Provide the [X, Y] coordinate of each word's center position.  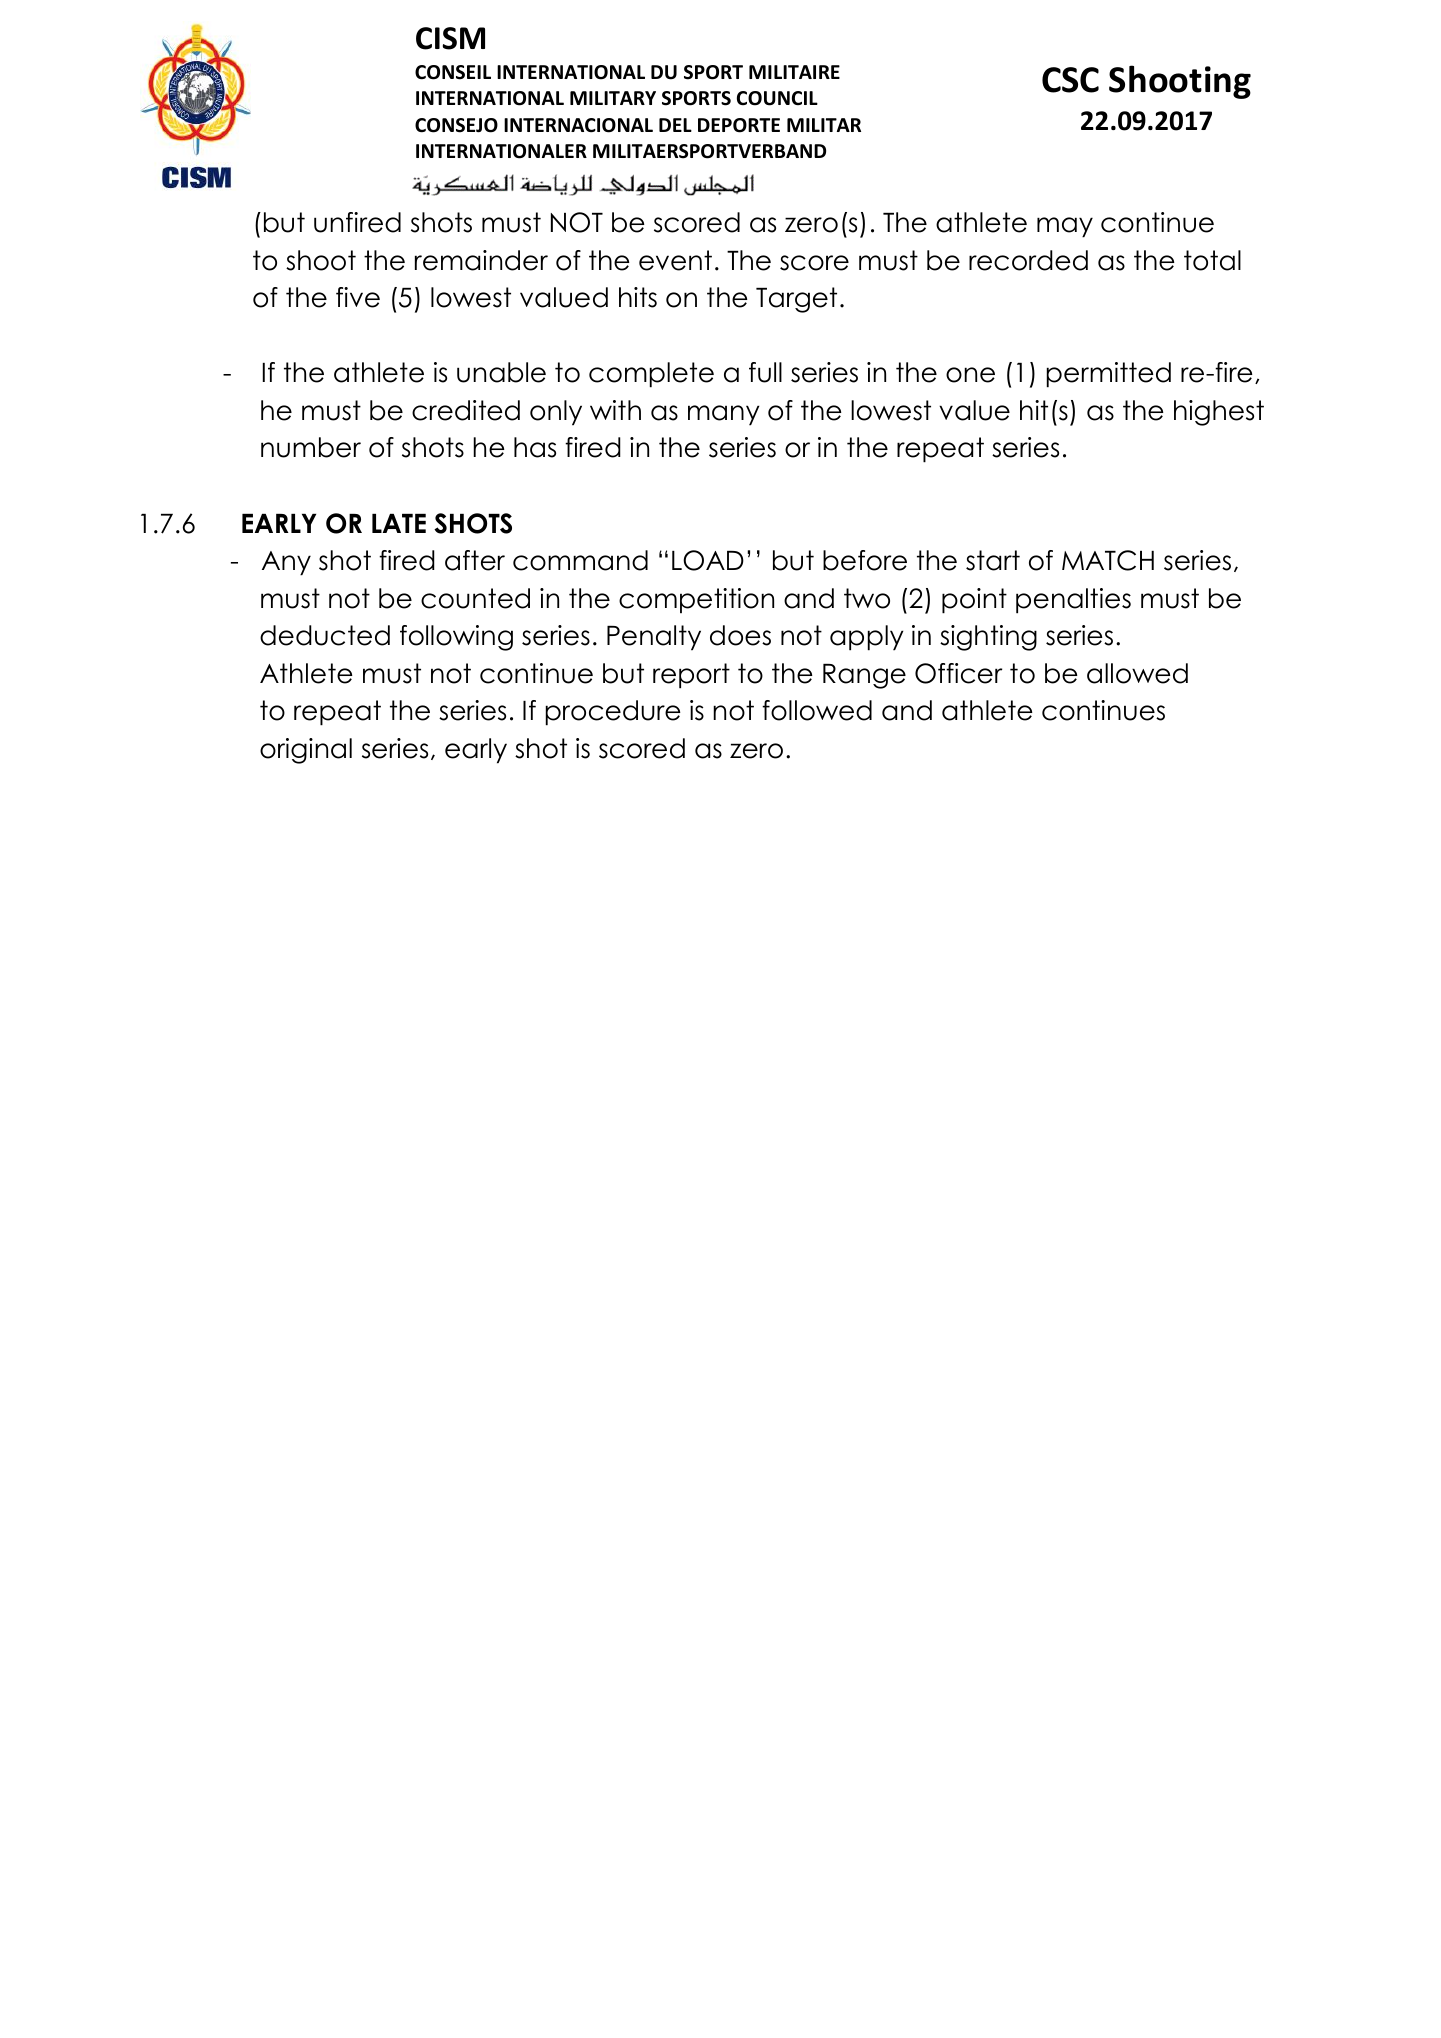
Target [796, 300]
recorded [1028, 260]
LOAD [708, 560]
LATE [399, 523]
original [306, 751]
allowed [1137, 673]
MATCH [1108, 560]
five [358, 297]
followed [817, 710]
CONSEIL [453, 72]
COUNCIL [777, 98]
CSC [1070, 80]
